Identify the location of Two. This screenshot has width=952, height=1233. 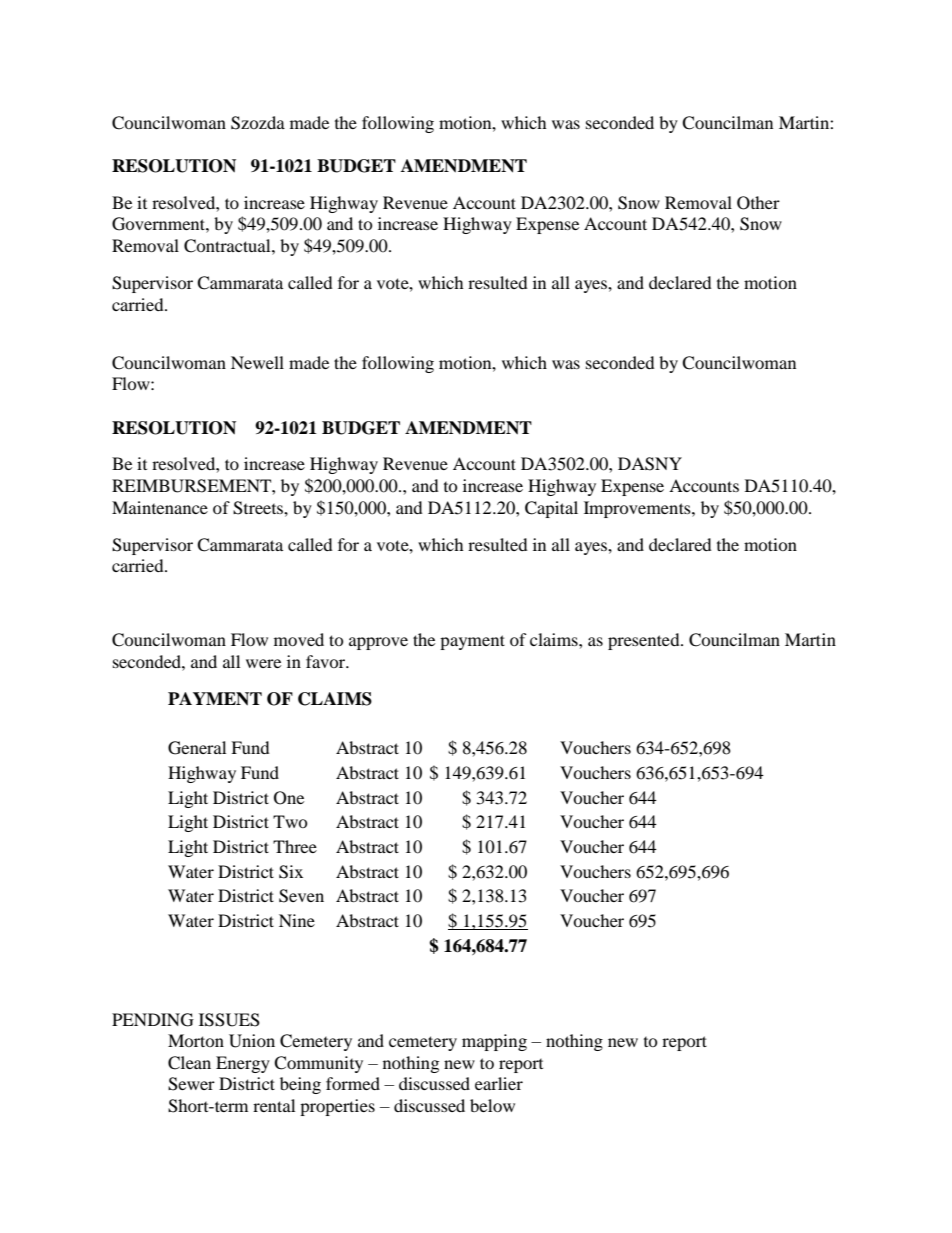
(290, 821).
